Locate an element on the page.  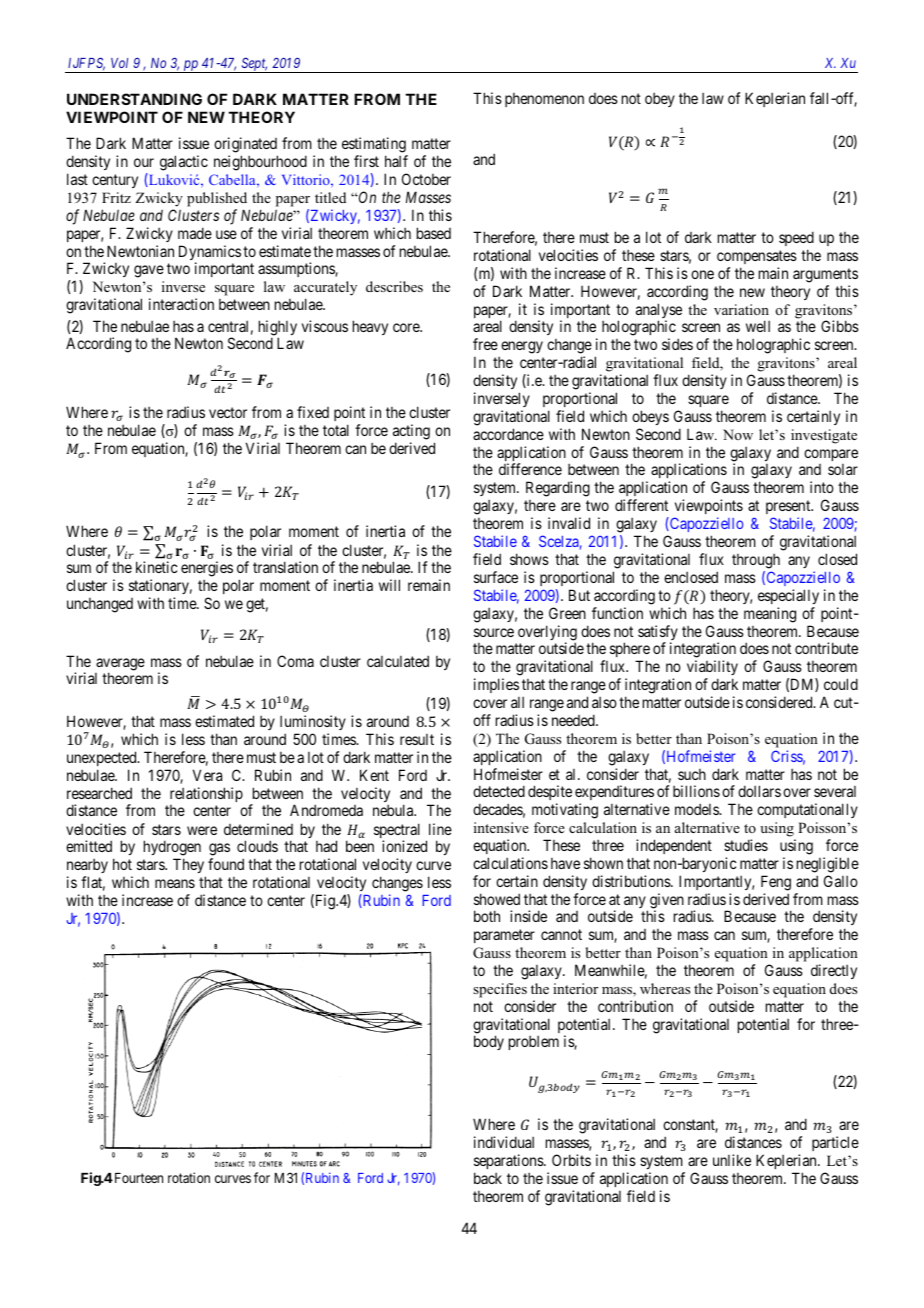
present is located at coordinates (789, 509).
